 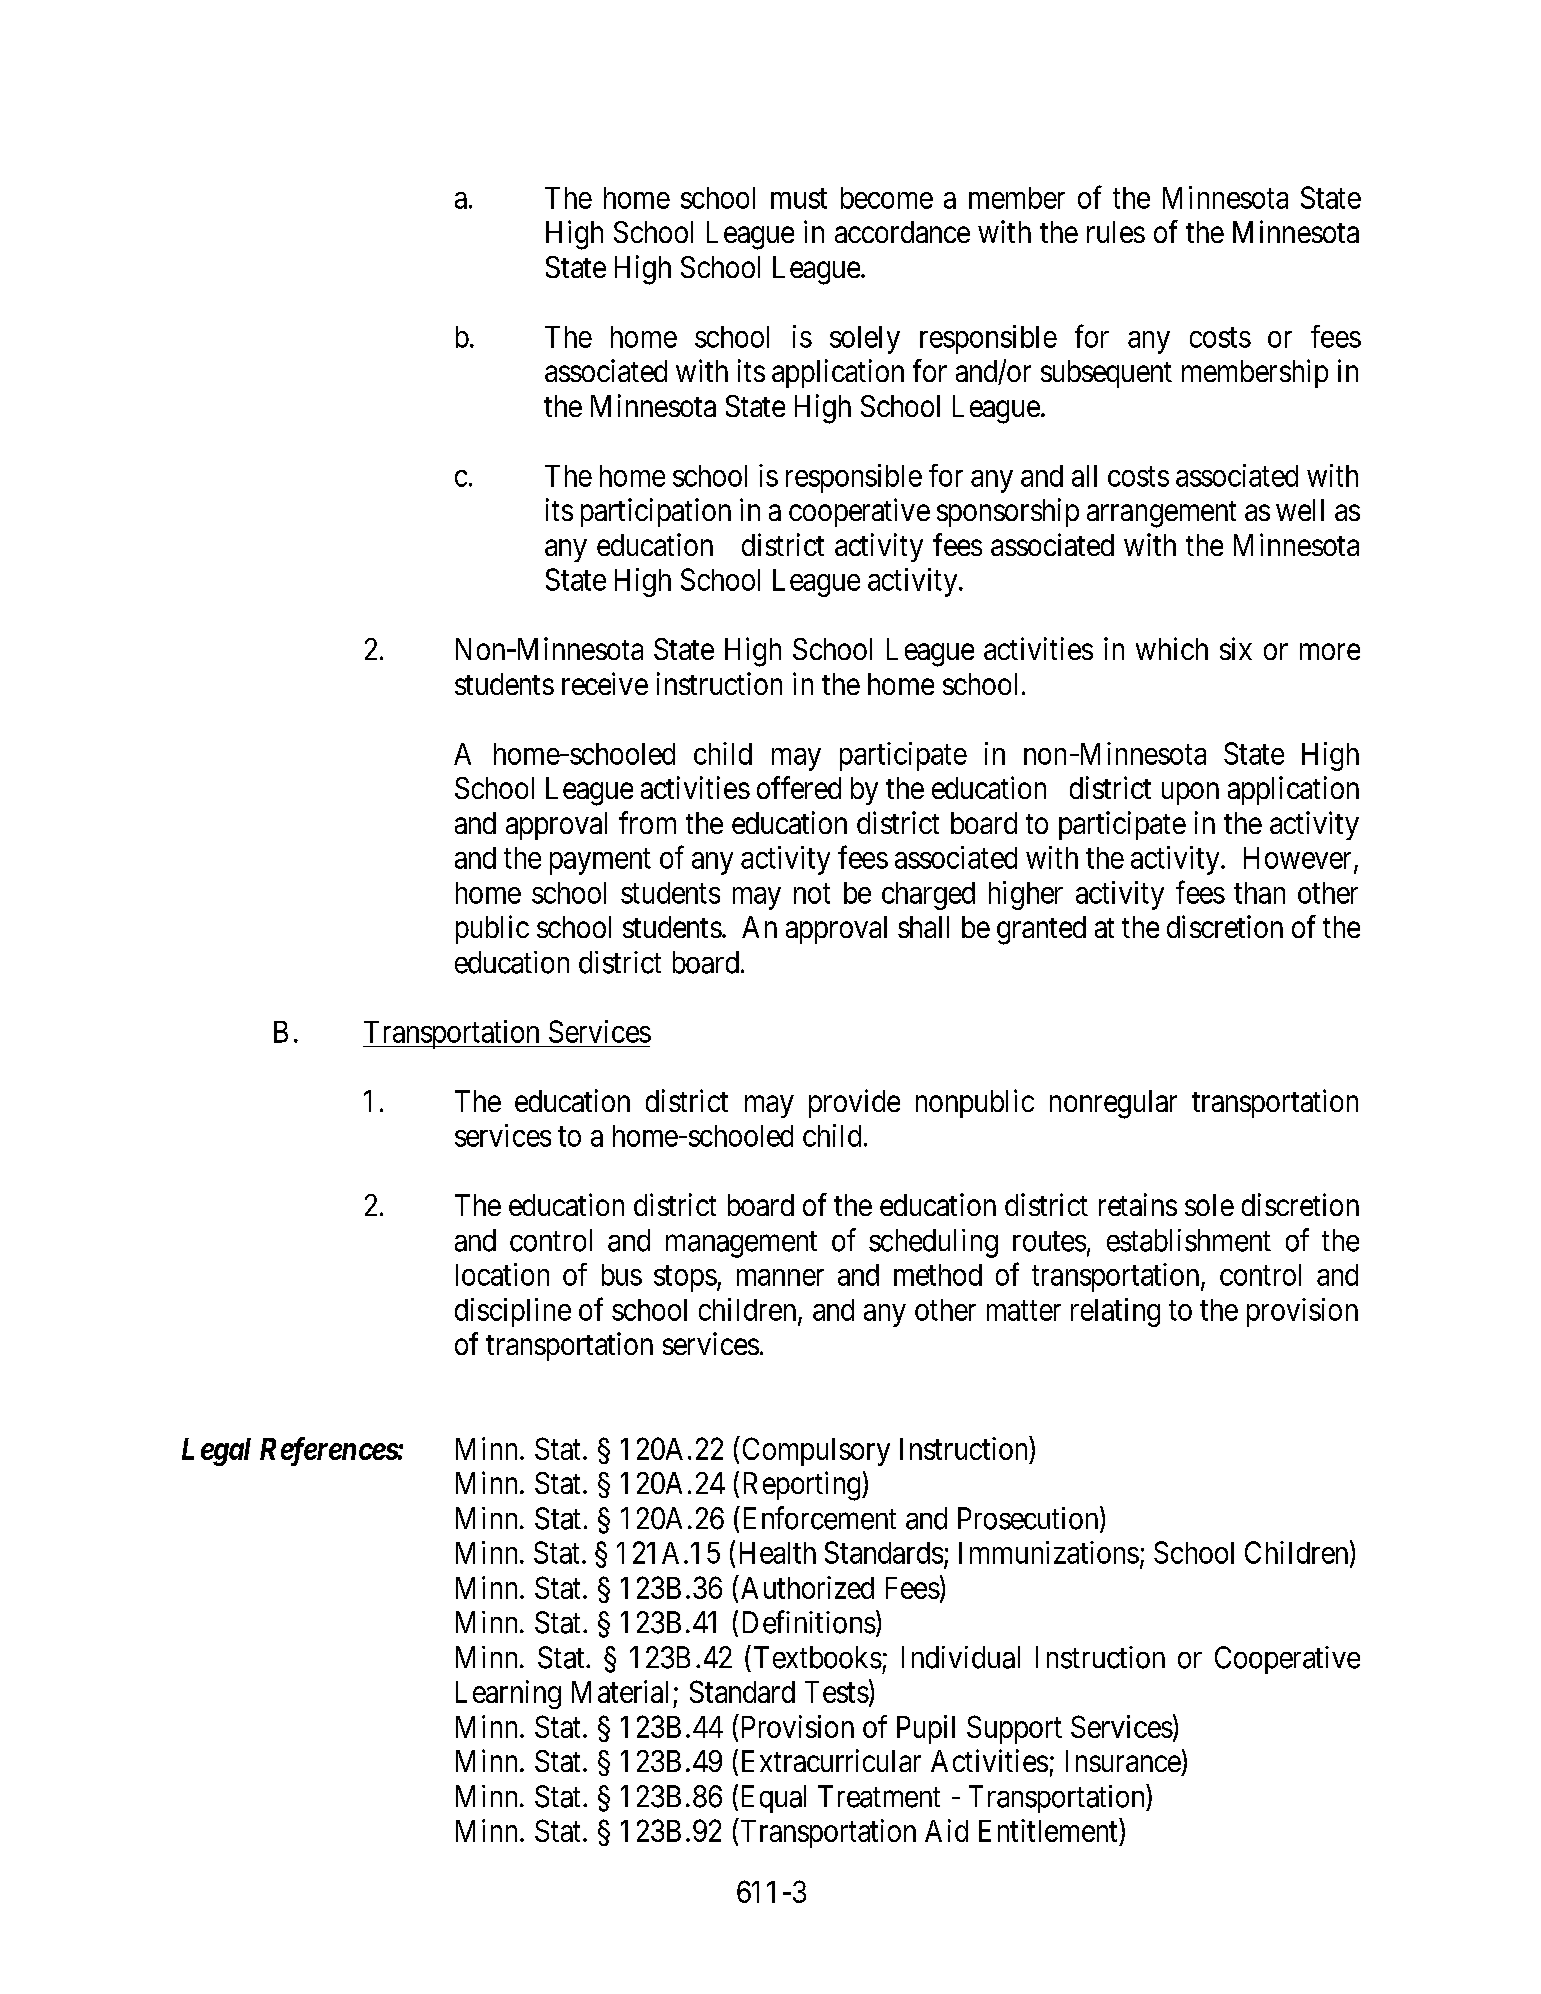 What do you see at coordinates (854, 1103) in the screenshot?
I see `provide` at bounding box center [854, 1103].
